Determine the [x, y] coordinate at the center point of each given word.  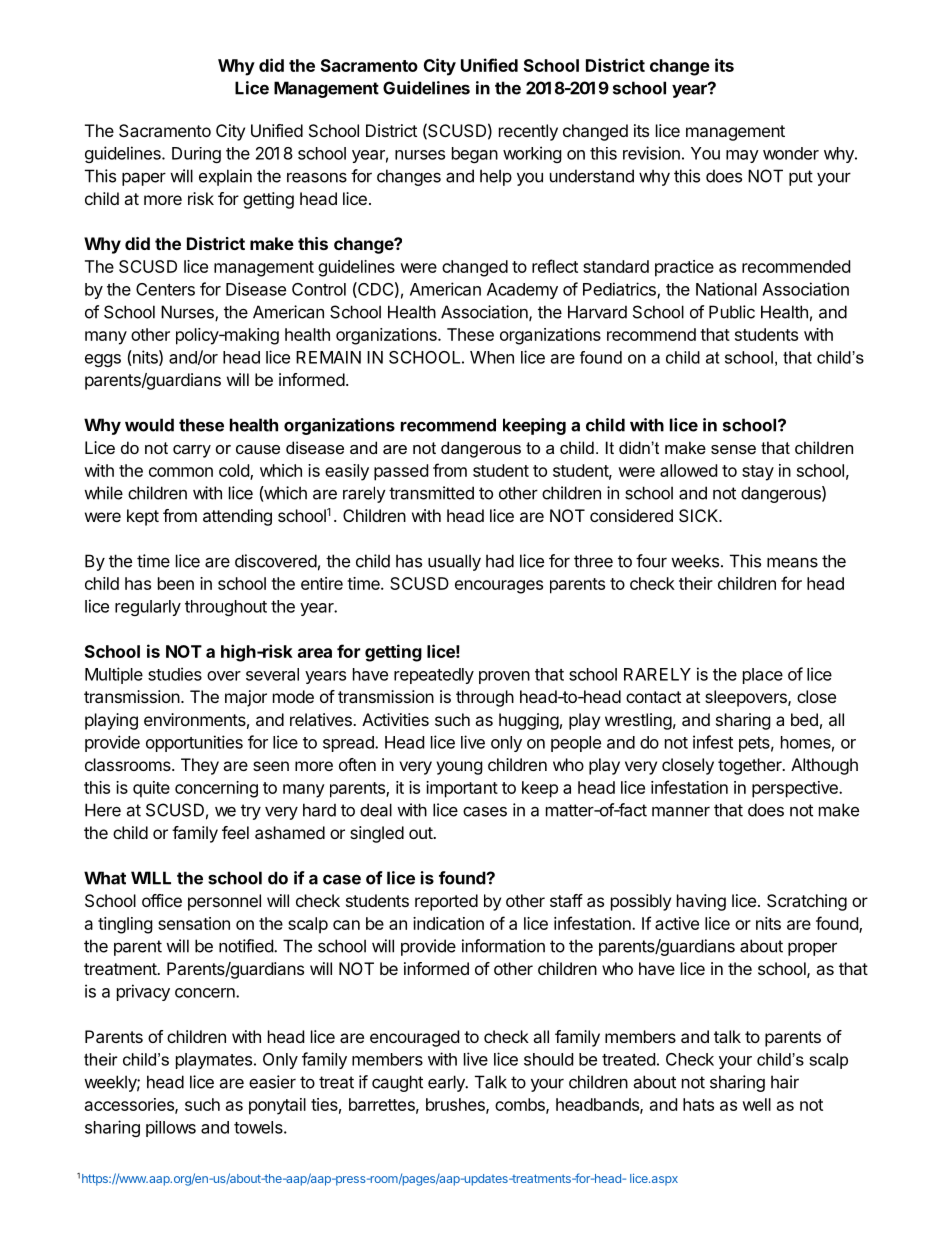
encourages [499, 587]
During [196, 155]
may [742, 156]
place [763, 676]
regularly [148, 608]
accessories [130, 1105]
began [475, 155]
